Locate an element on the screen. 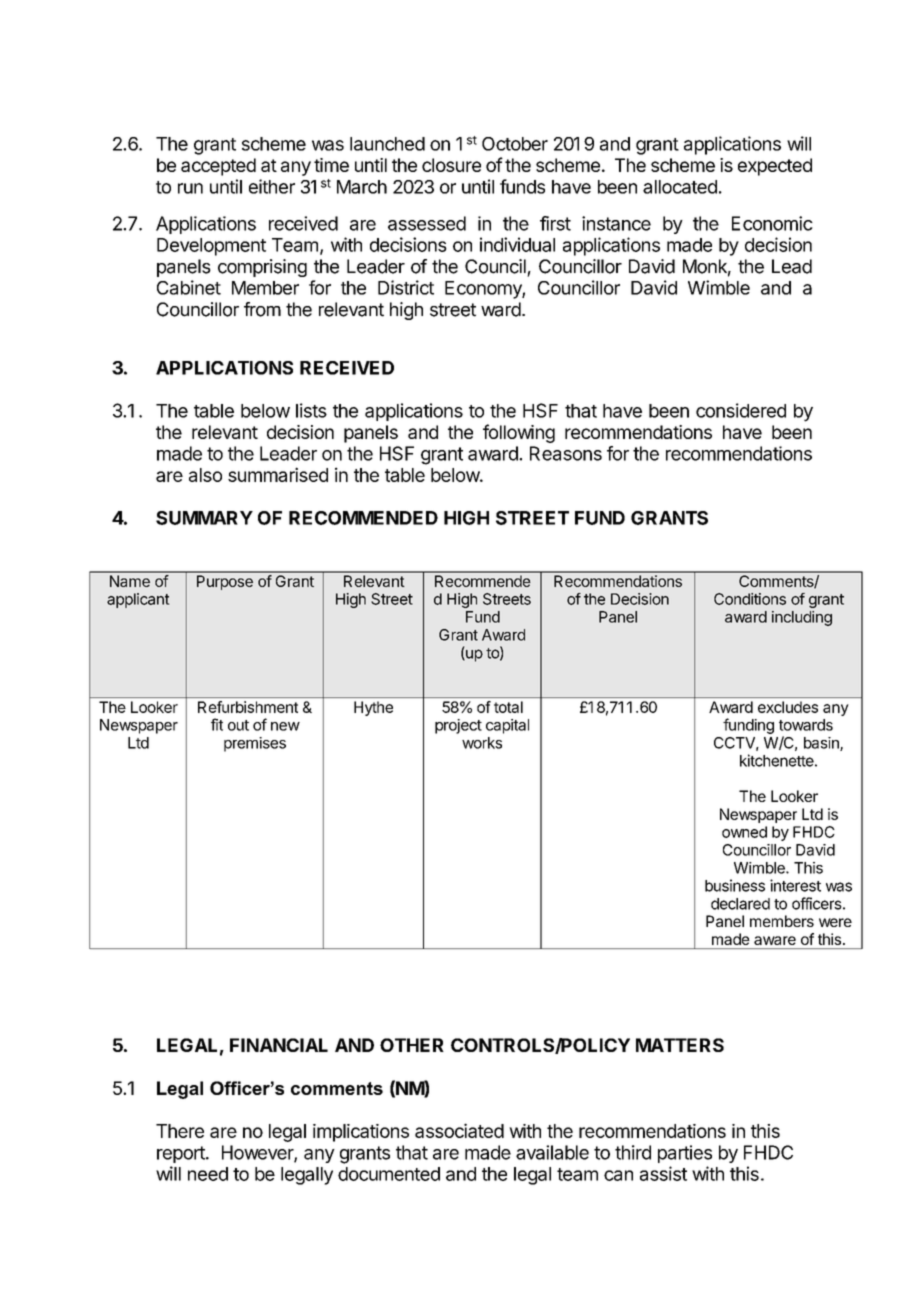 Image resolution: width=924 pixels, height=1308 pixels. associated is located at coordinates (459, 1130).
